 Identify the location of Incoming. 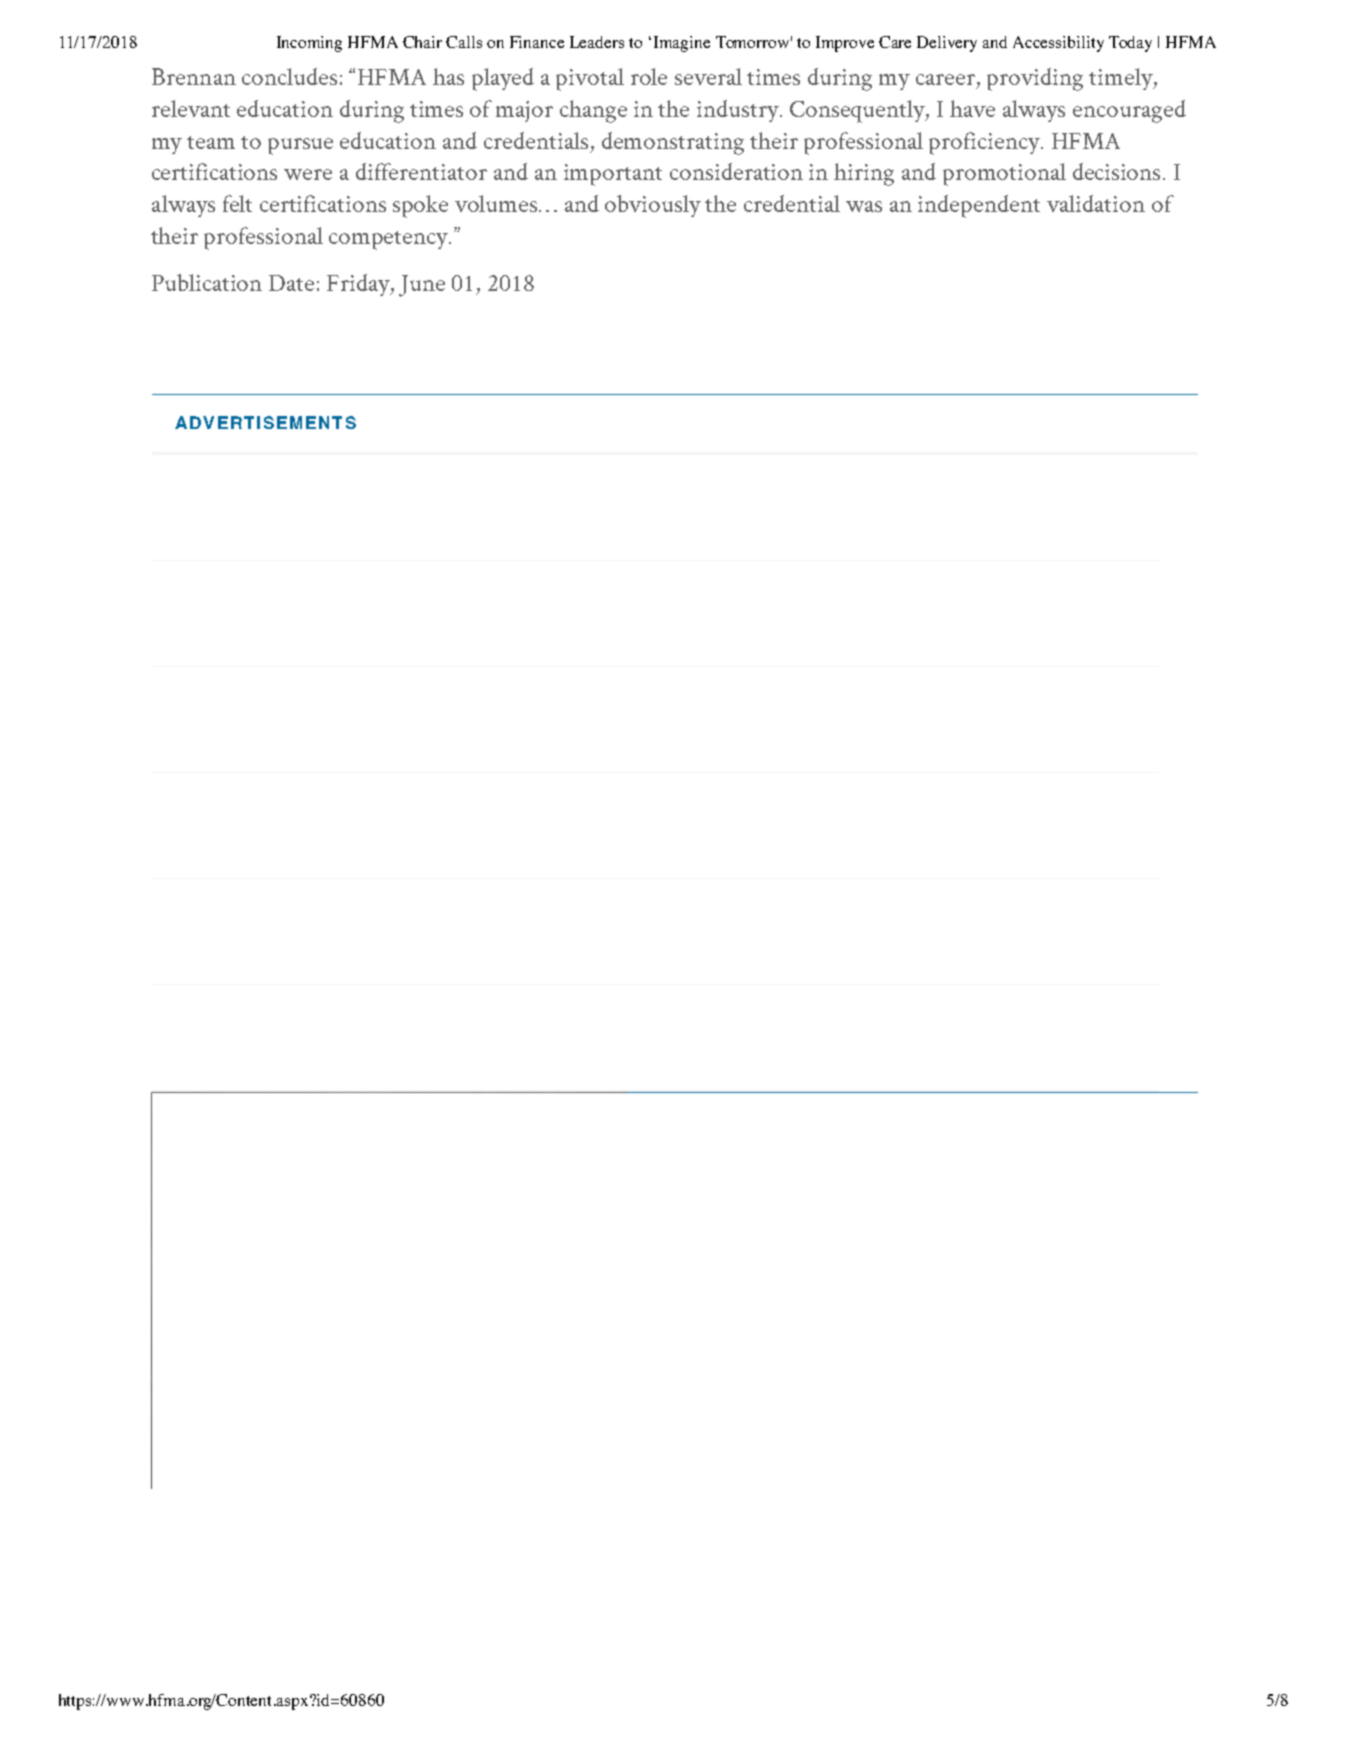
(309, 44).
